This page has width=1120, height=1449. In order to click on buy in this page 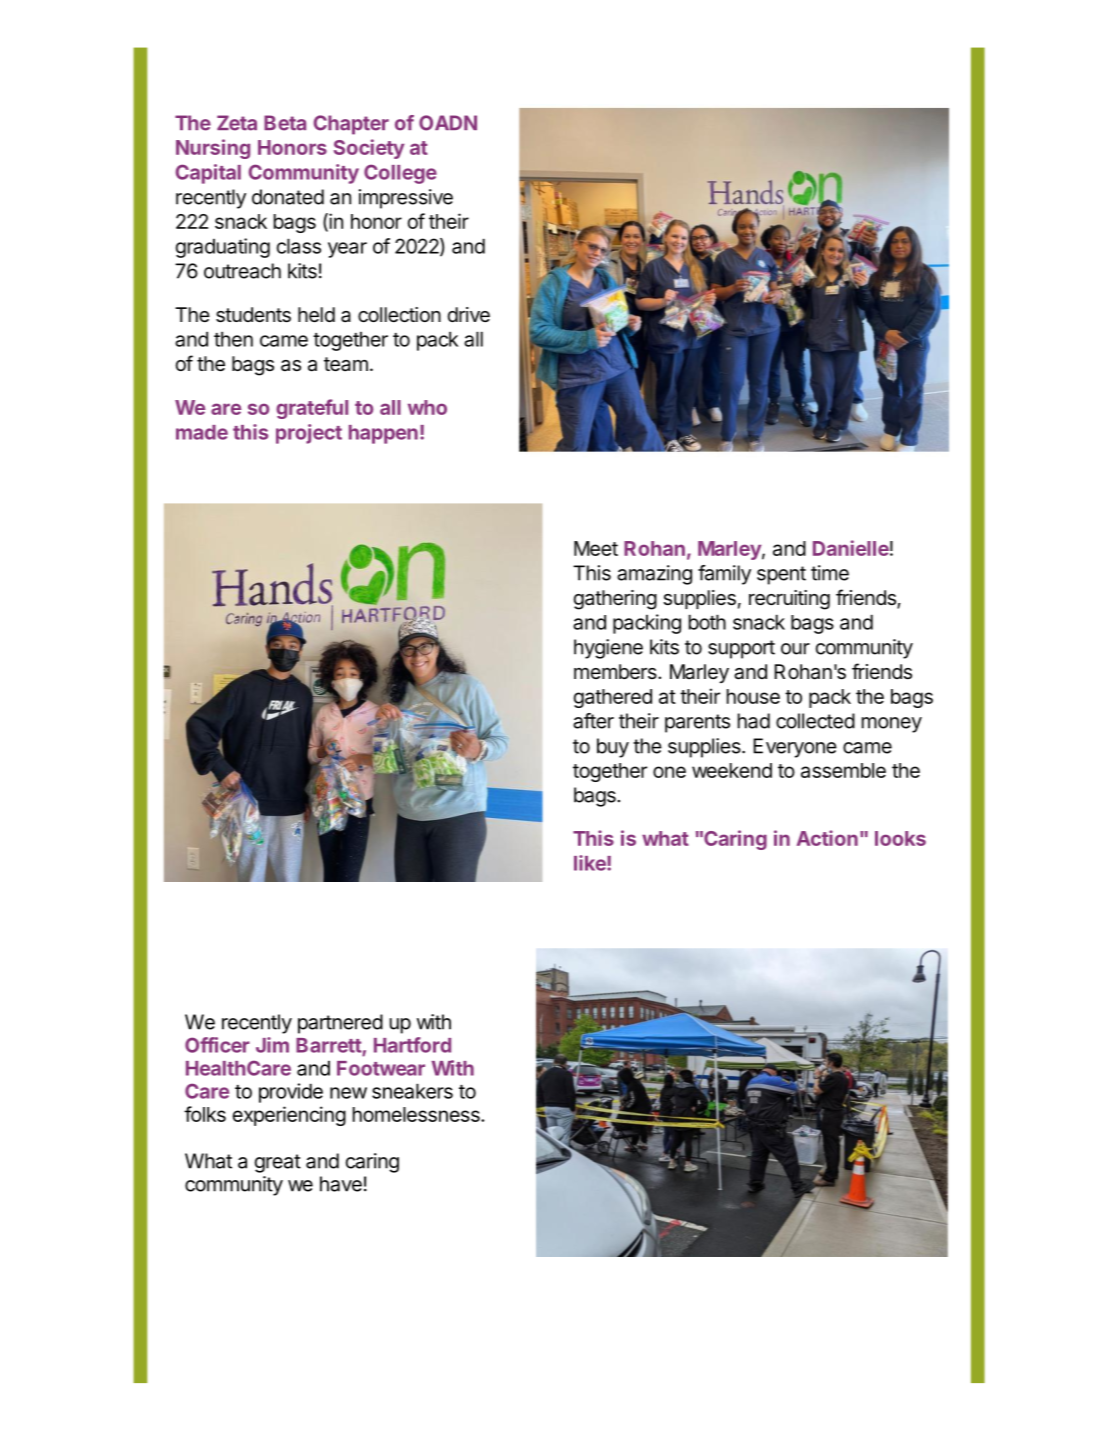, I will do `click(613, 748)`.
